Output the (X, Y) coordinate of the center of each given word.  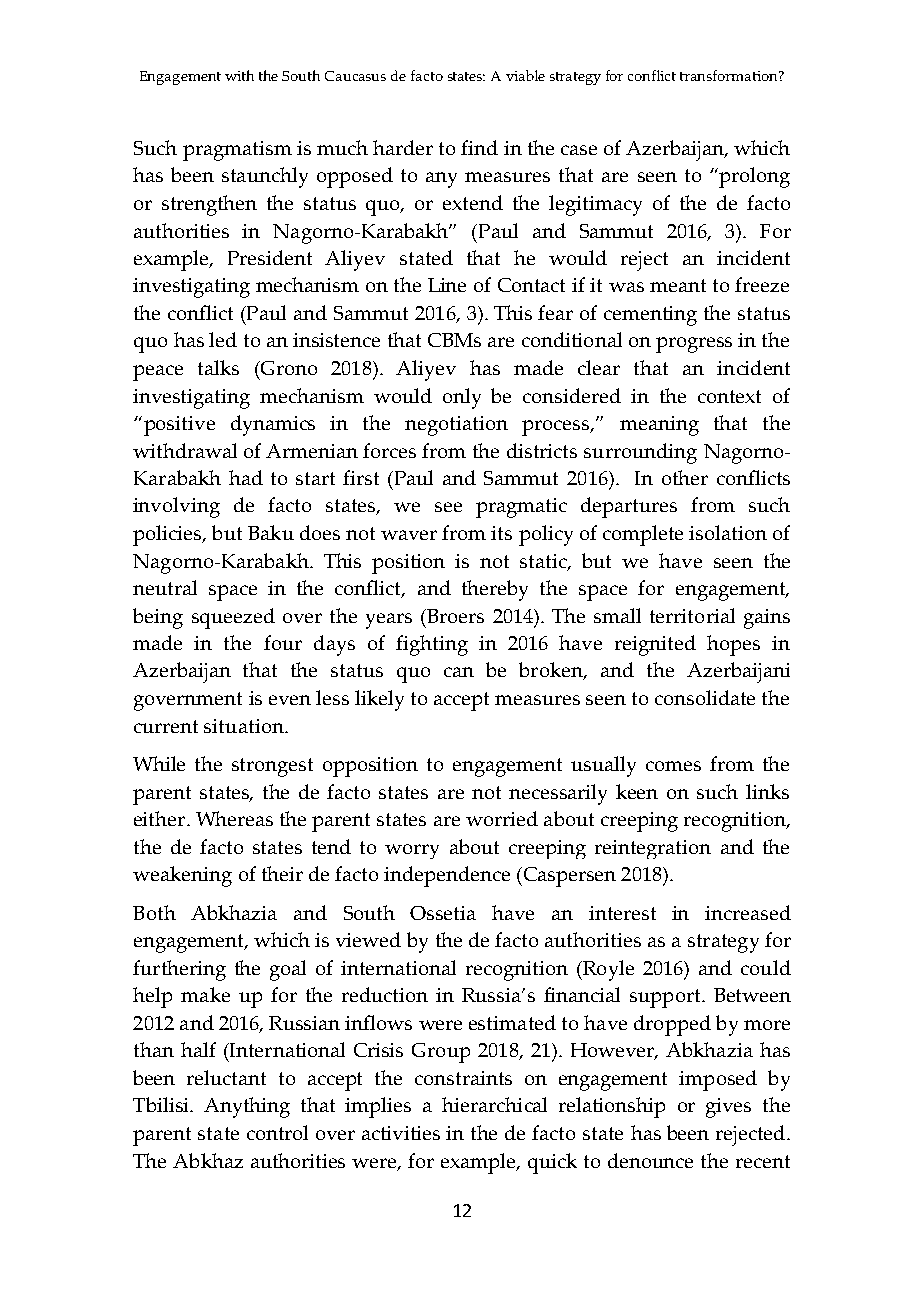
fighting (432, 645)
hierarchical (494, 1104)
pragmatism (237, 151)
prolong (753, 177)
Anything (247, 1107)
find (479, 147)
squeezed (233, 618)
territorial (692, 615)
